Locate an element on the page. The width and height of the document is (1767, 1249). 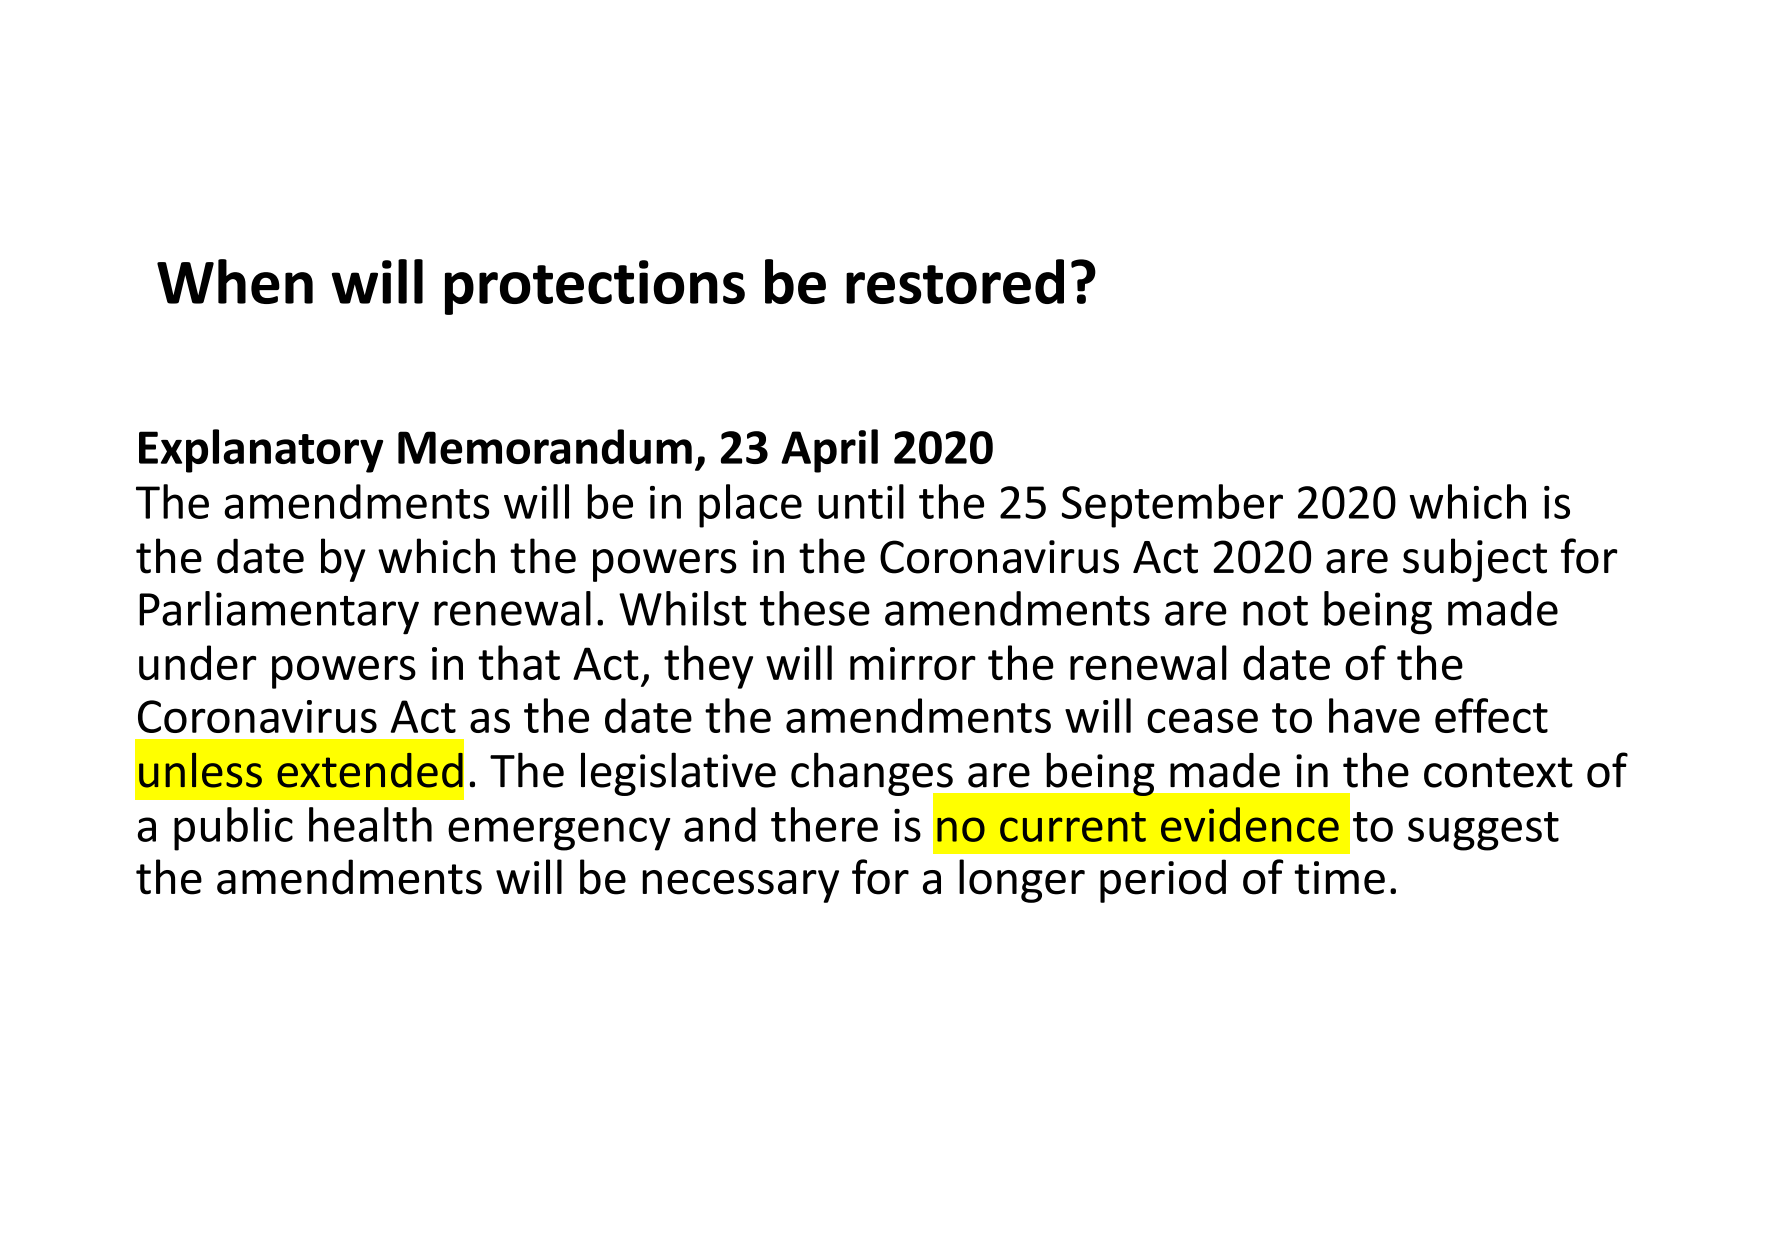
health is located at coordinates (370, 824).
